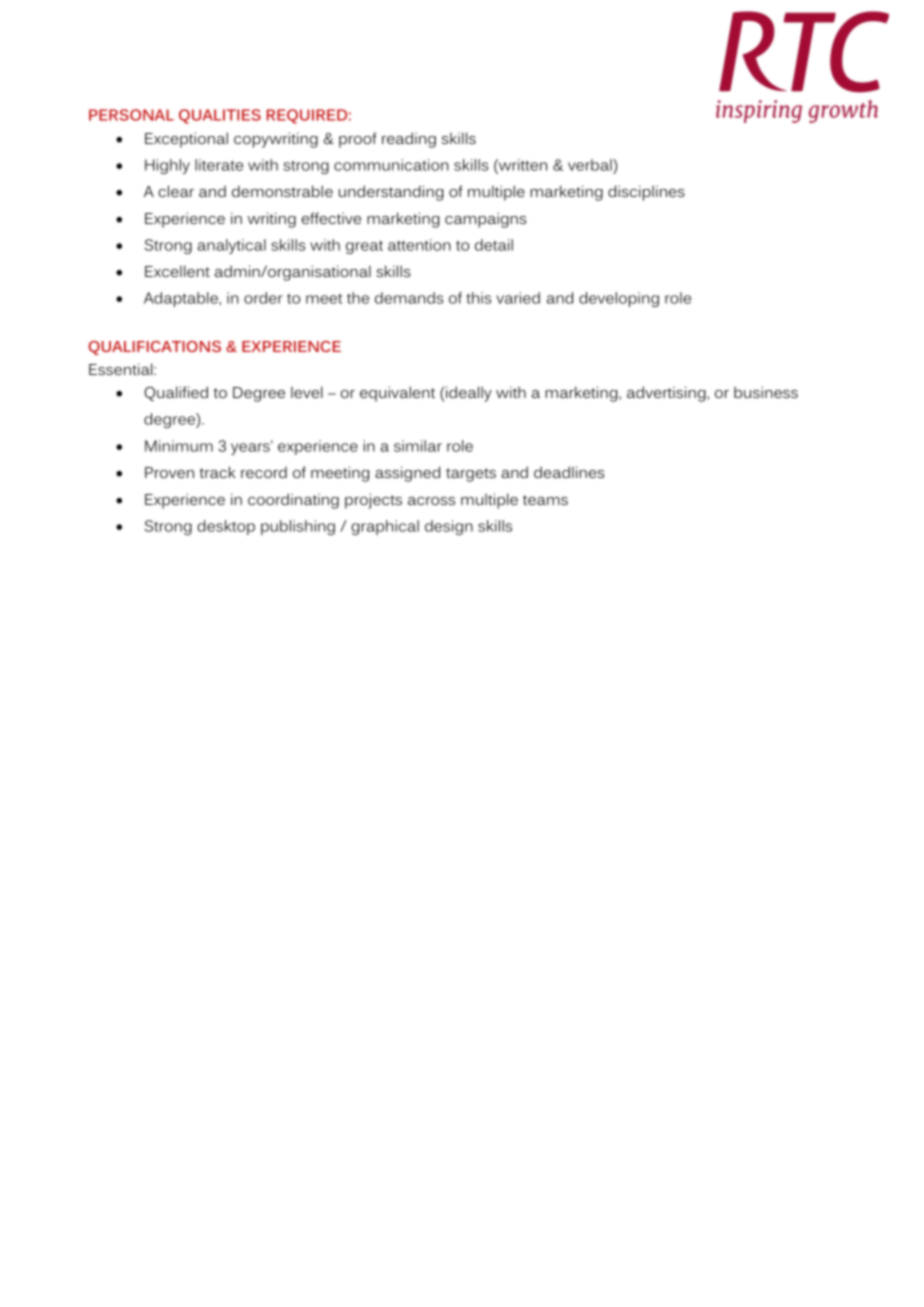  I want to click on this, so click(479, 298).
